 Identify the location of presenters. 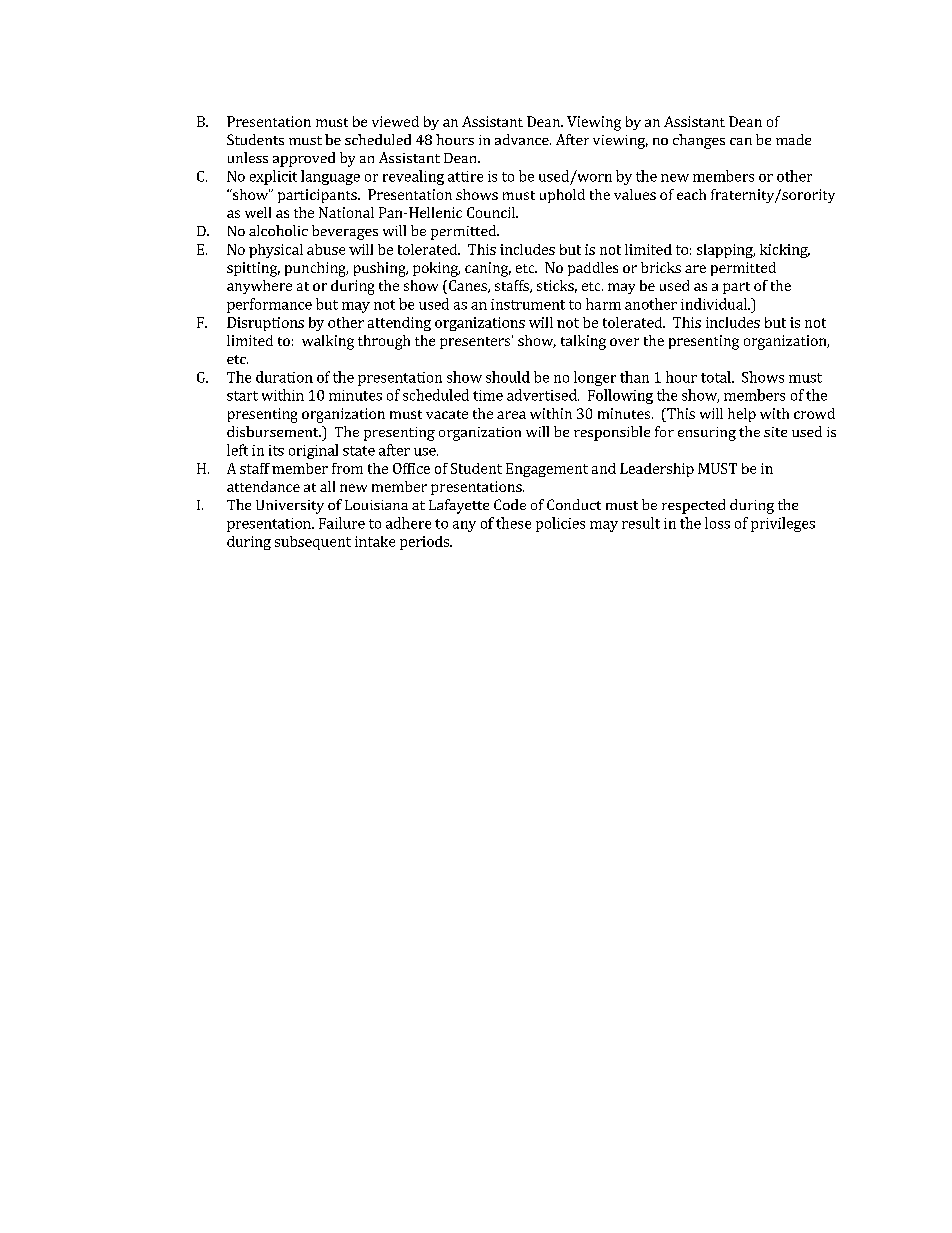
(475, 343).
